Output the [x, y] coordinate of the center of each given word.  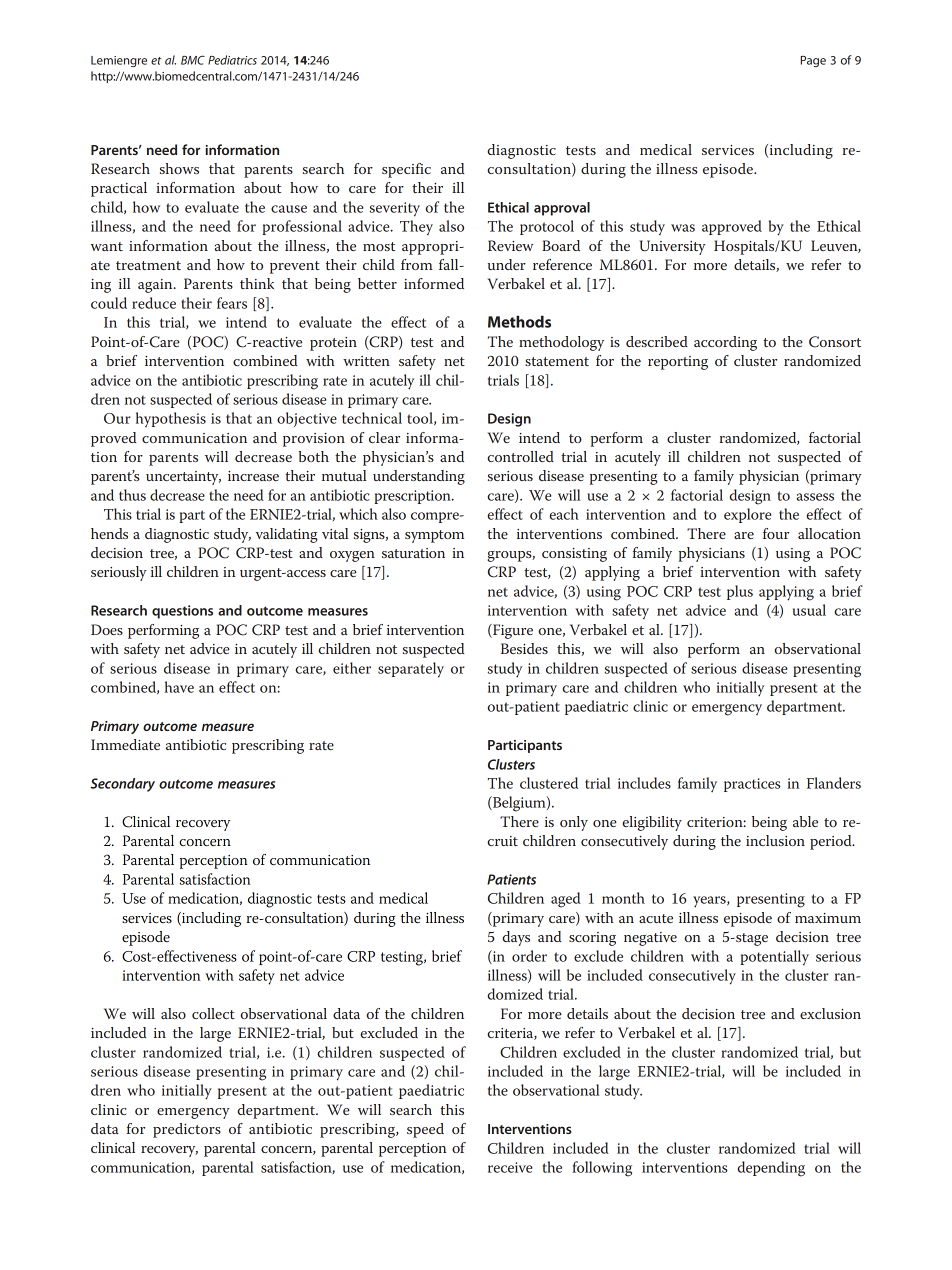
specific [406, 170]
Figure [512, 631]
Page [813, 61]
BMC [193, 60]
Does [107, 629]
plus [740, 592]
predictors [187, 1130]
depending [771, 1169]
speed [425, 1130]
